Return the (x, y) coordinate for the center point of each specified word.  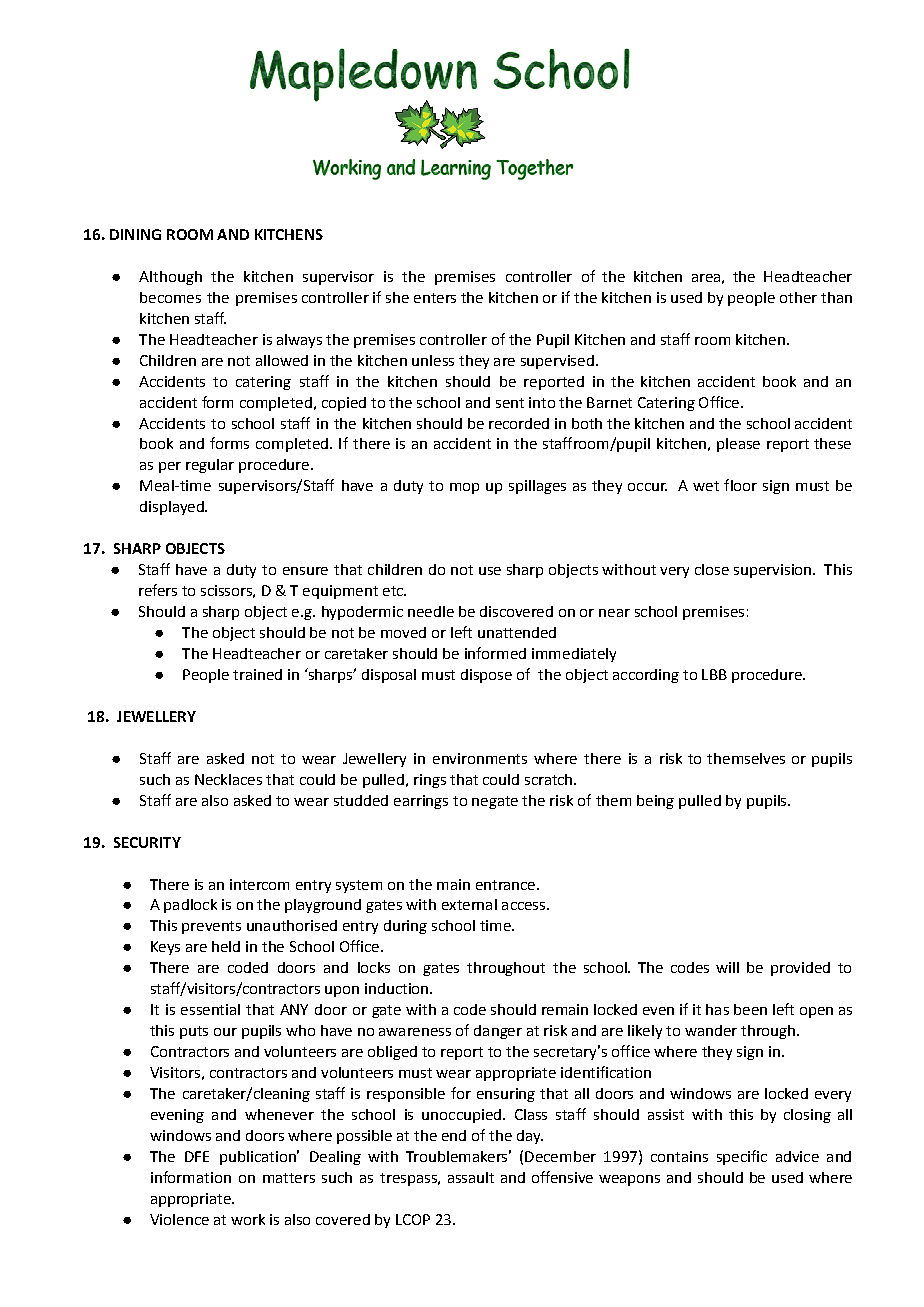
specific (742, 1157)
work (248, 1219)
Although (170, 278)
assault (471, 1177)
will (727, 967)
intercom (259, 884)
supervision (774, 571)
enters (435, 298)
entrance (507, 885)
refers (158, 590)
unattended (517, 632)
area (706, 278)
